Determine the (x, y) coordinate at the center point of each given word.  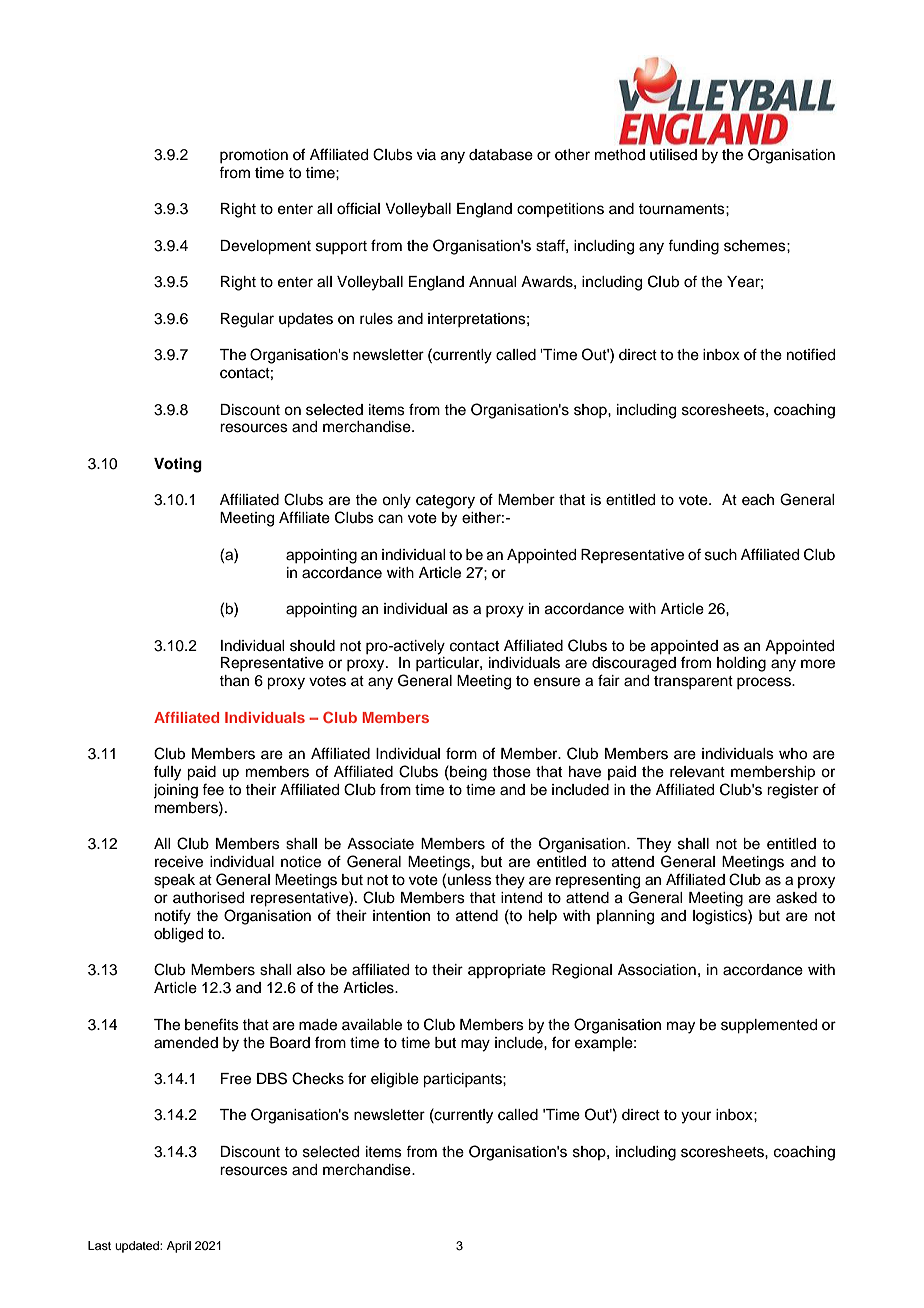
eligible (395, 1080)
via (426, 154)
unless (470, 880)
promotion (254, 156)
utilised (673, 155)
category (445, 502)
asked (796, 898)
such (721, 555)
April (179, 1247)
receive (179, 862)
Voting (178, 465)
